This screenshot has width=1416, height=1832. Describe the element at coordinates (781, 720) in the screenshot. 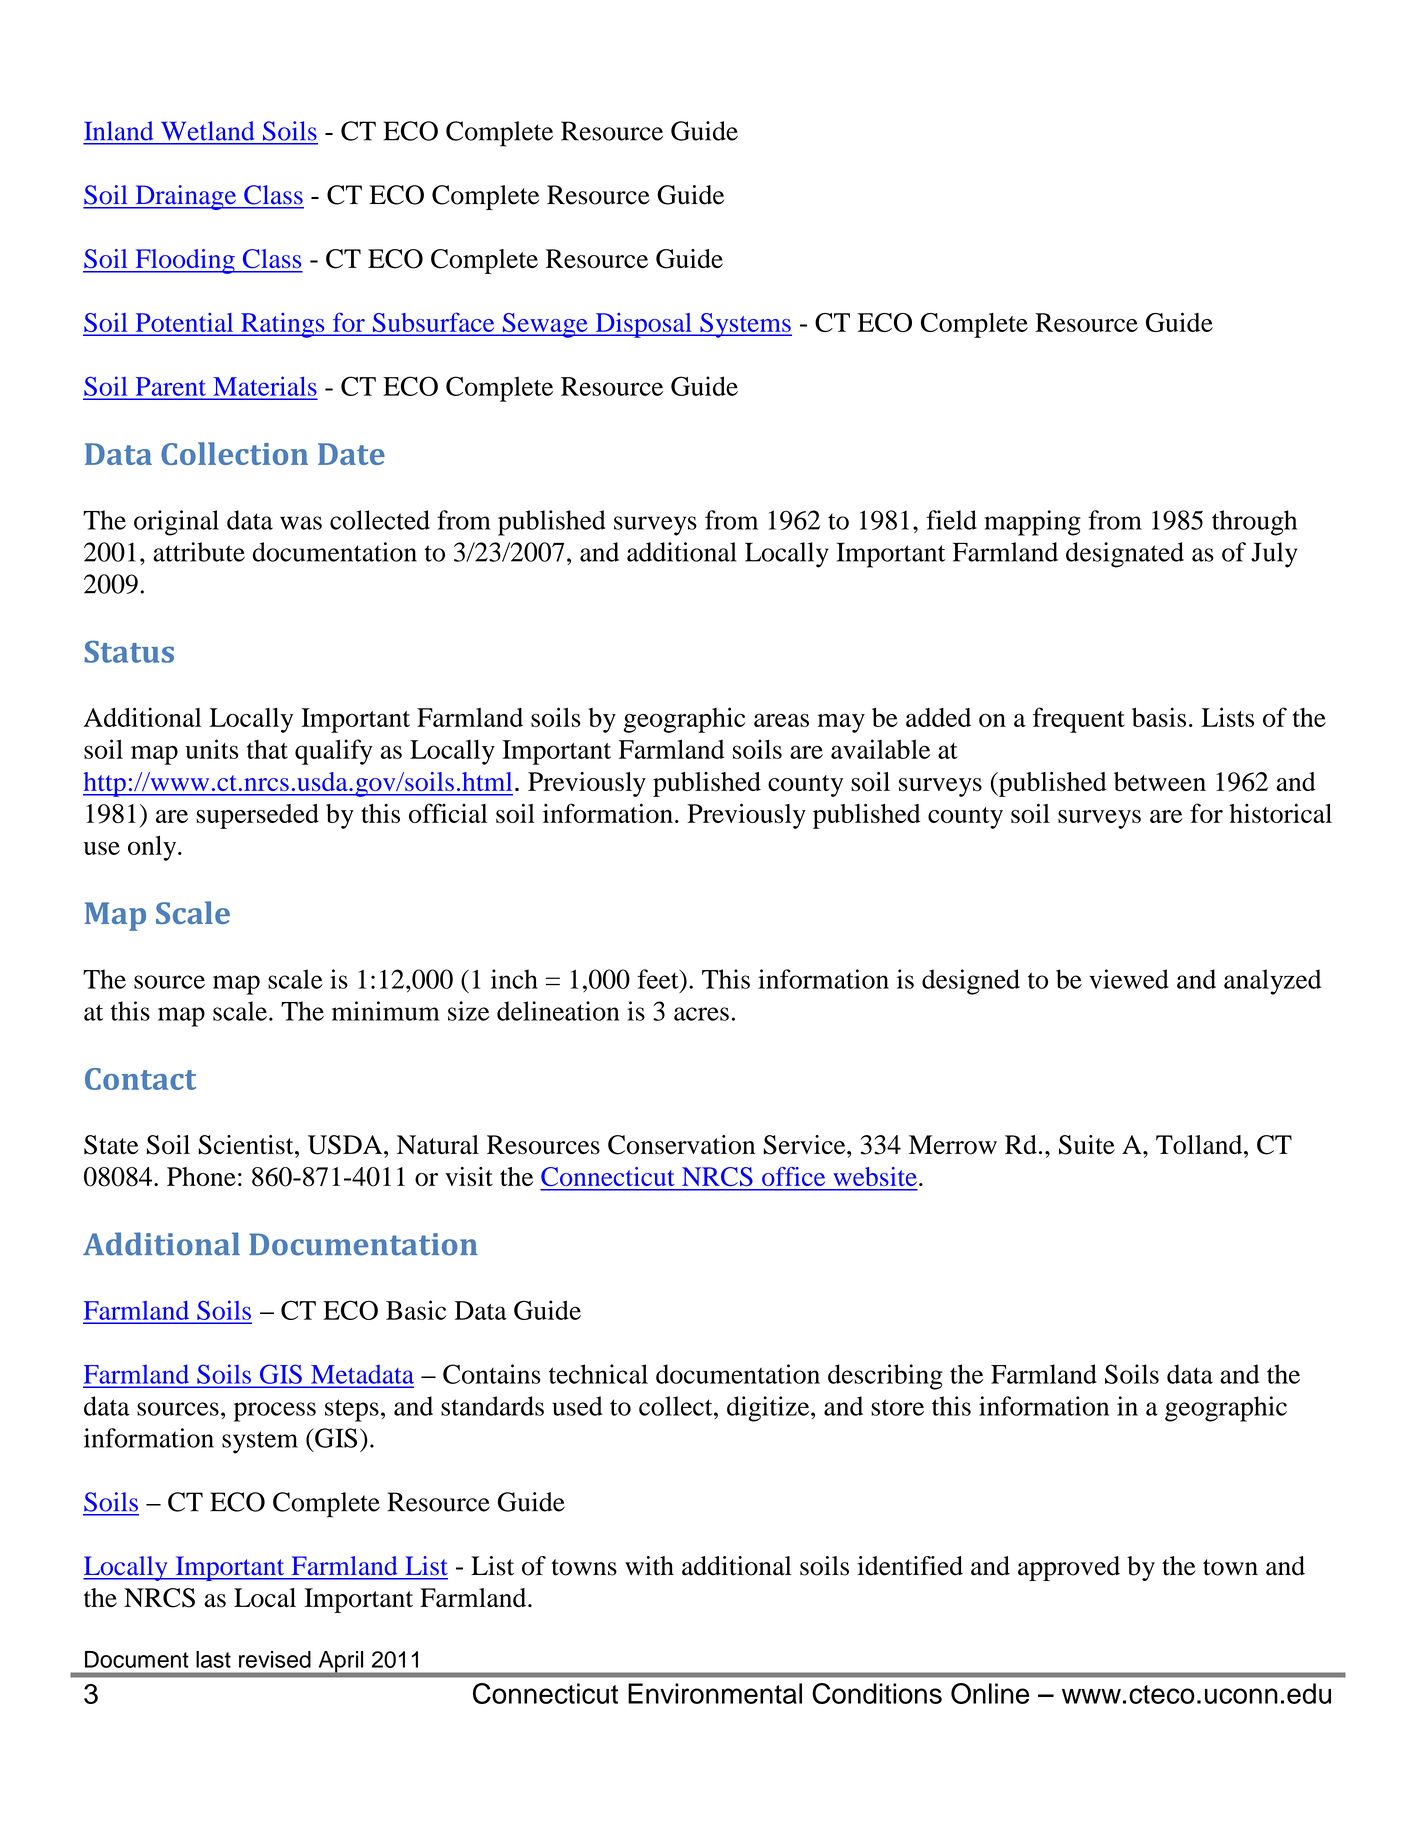

I see `areas` at that location.
